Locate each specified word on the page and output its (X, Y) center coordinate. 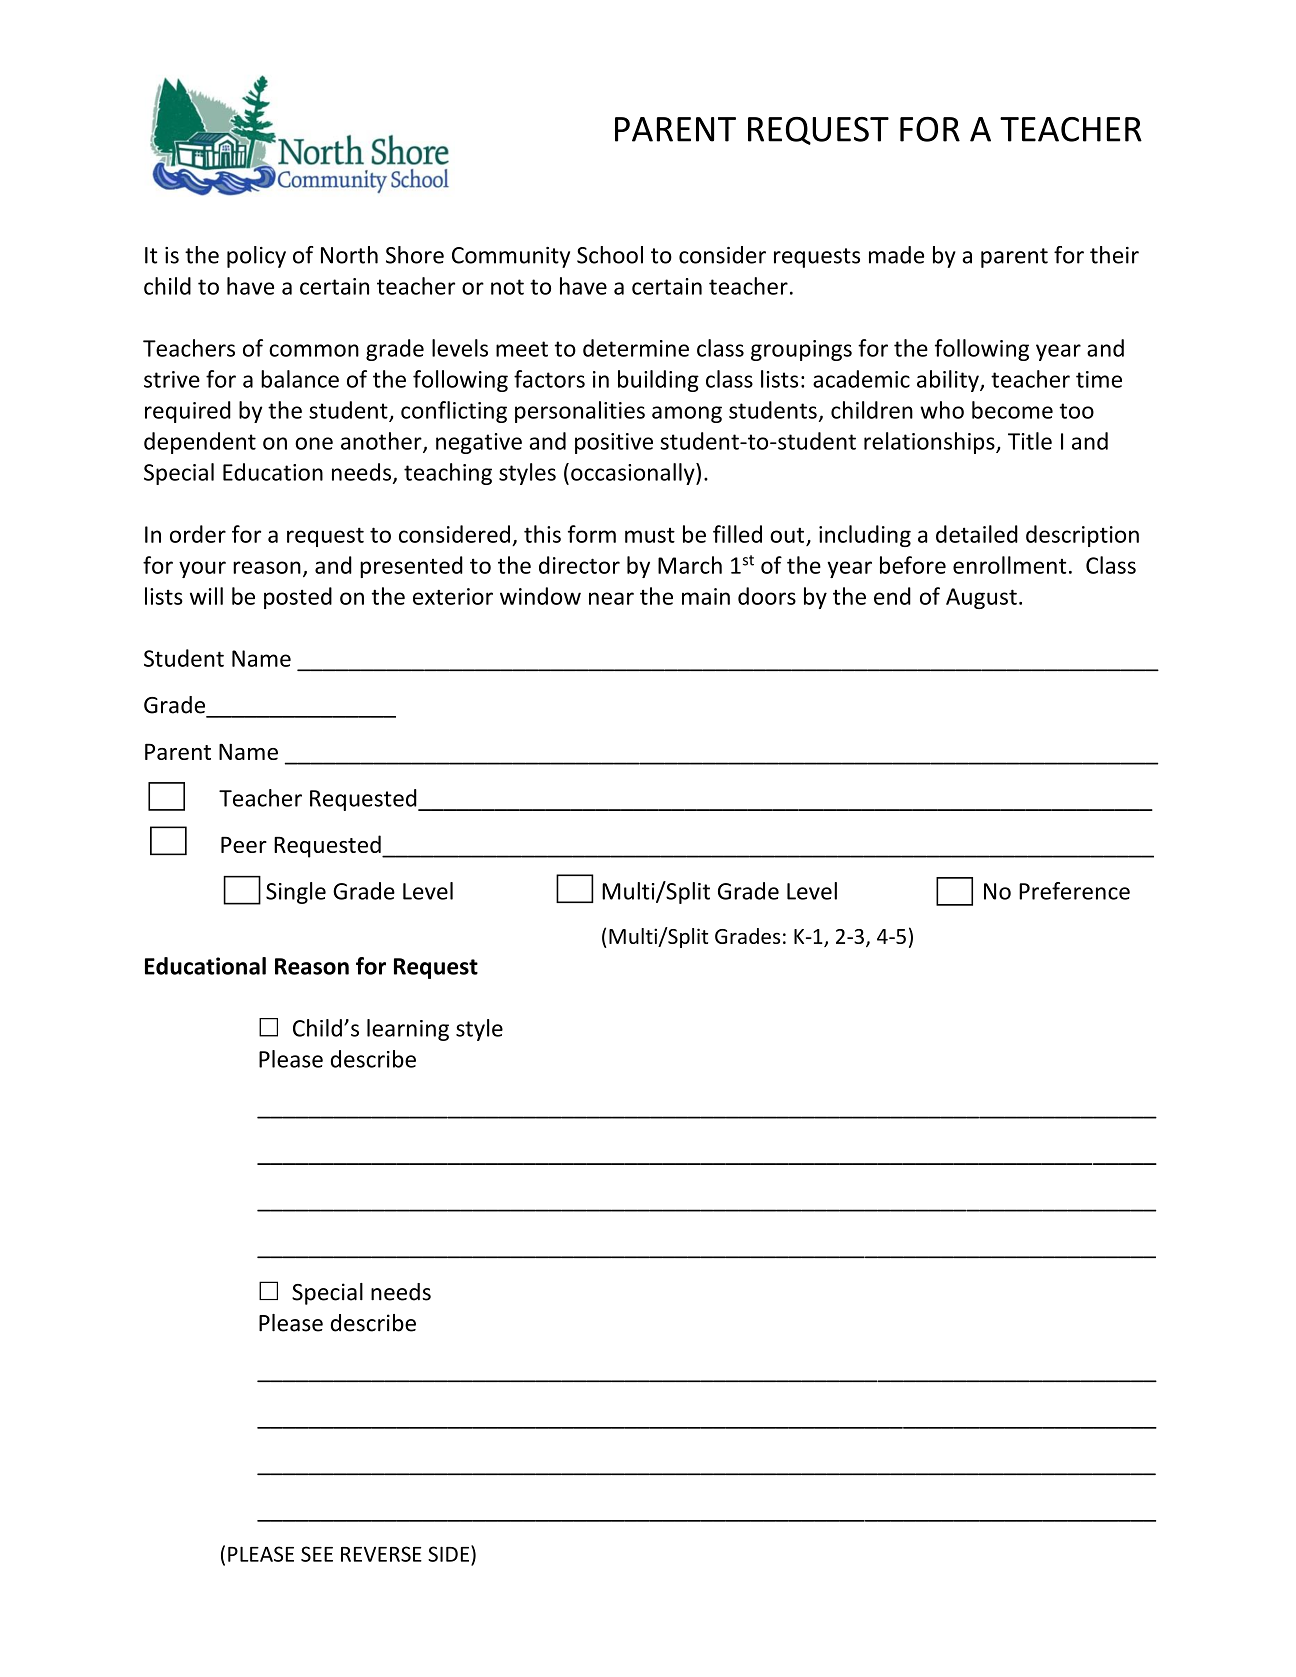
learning (408, 1030)
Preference (1074, 891)
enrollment (1009, 565)
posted (298, 598)
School (610, 255)
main (706, 596)
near (611, 598)
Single (296, 893)
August (981, 598)
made (896, 255)
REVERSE (381, 1554)
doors (767, 596)
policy (256, 257)
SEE (317, 1554)
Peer (244, 845)
